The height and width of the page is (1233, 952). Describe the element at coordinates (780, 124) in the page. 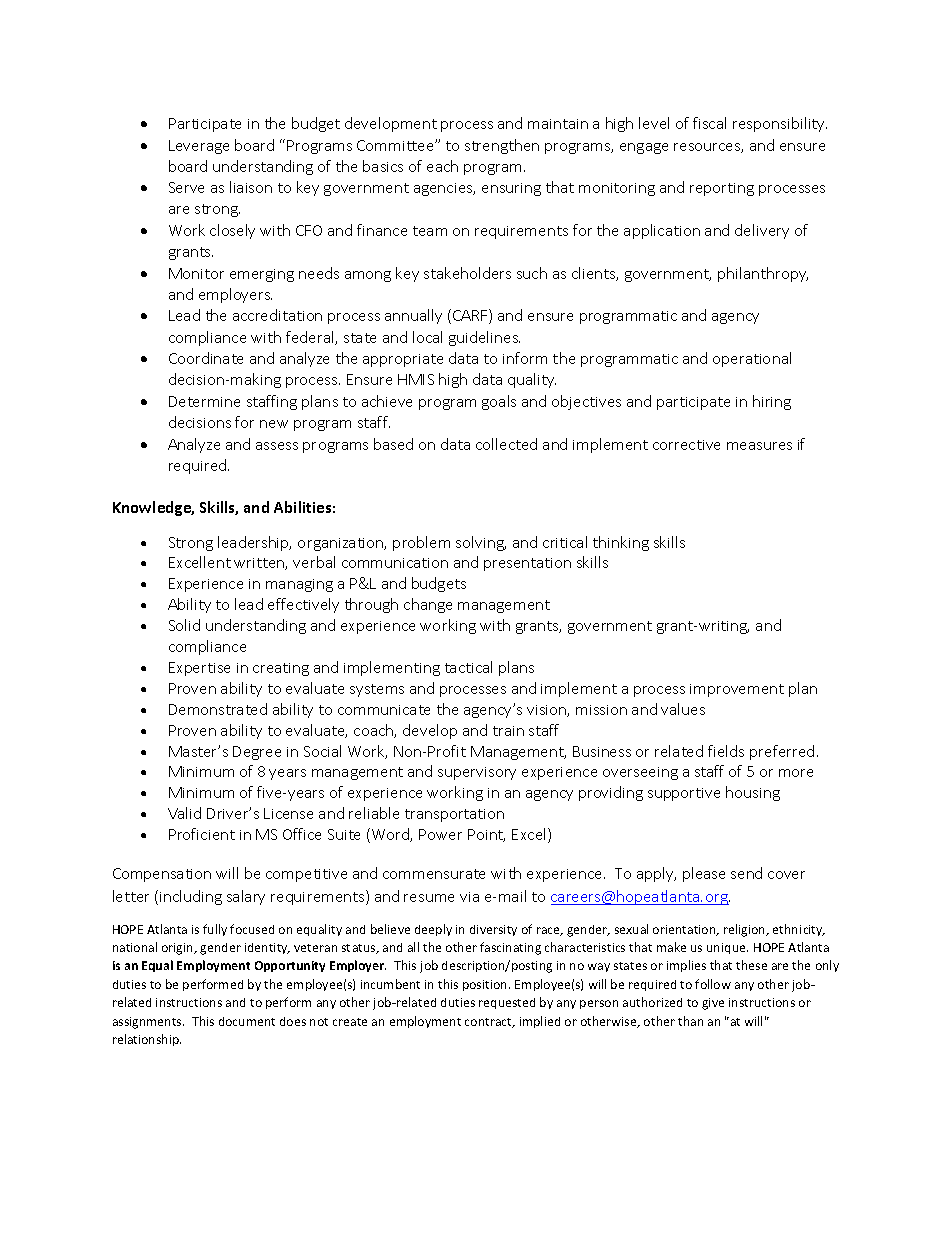

I see `responsibility` at that location.
